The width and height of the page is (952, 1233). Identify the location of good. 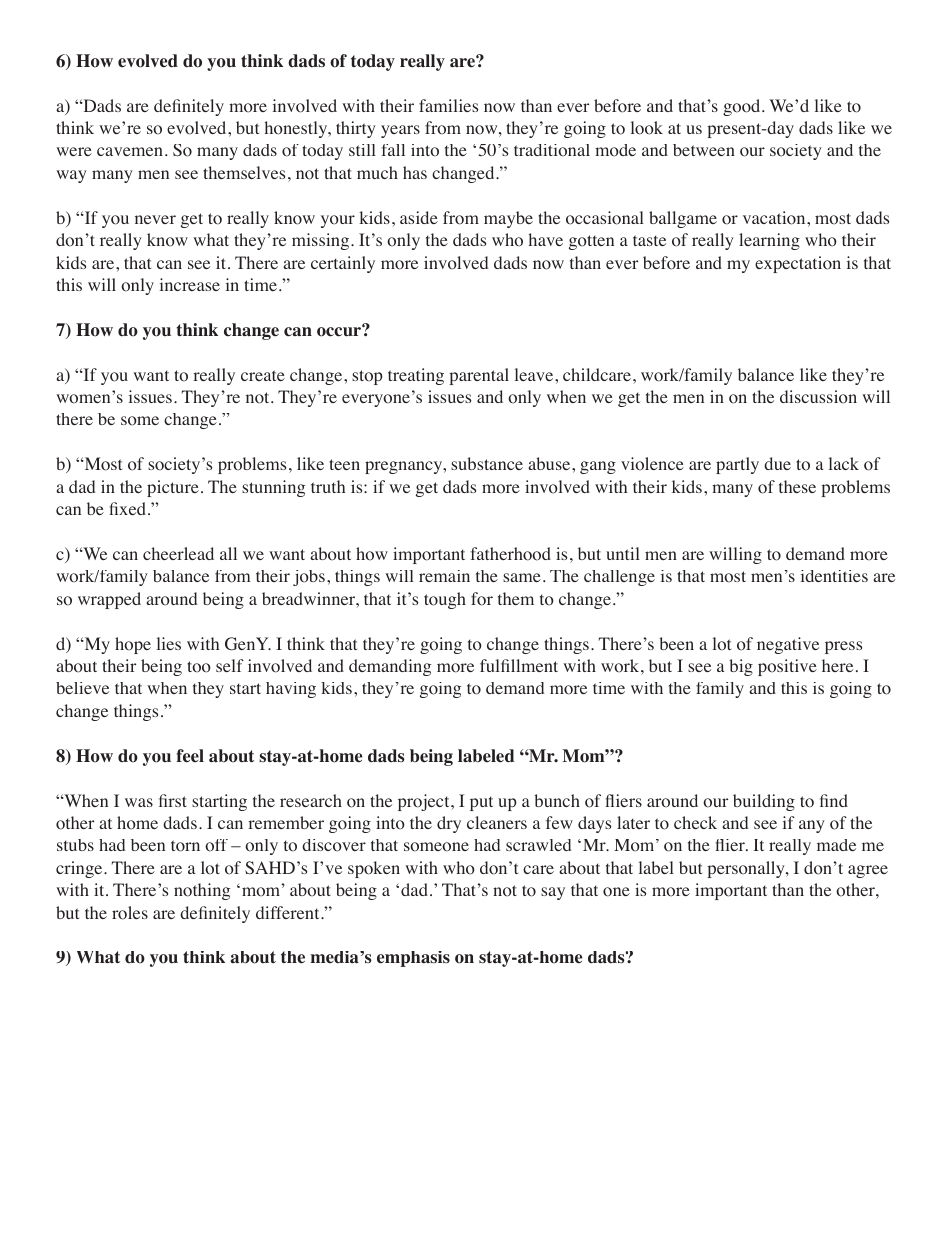
(743, 107).
